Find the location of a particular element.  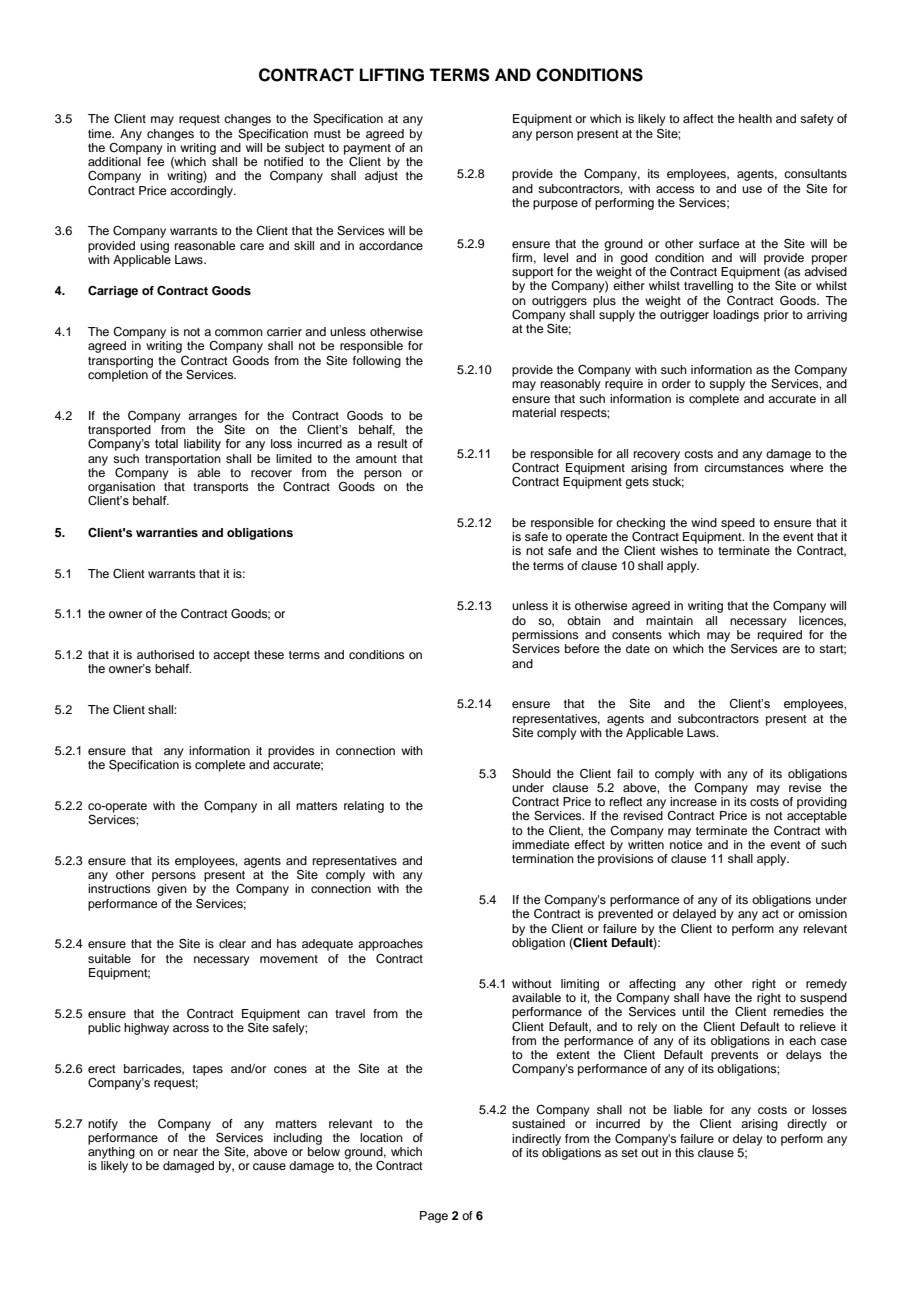

health is located at coordinates (755, 118).
